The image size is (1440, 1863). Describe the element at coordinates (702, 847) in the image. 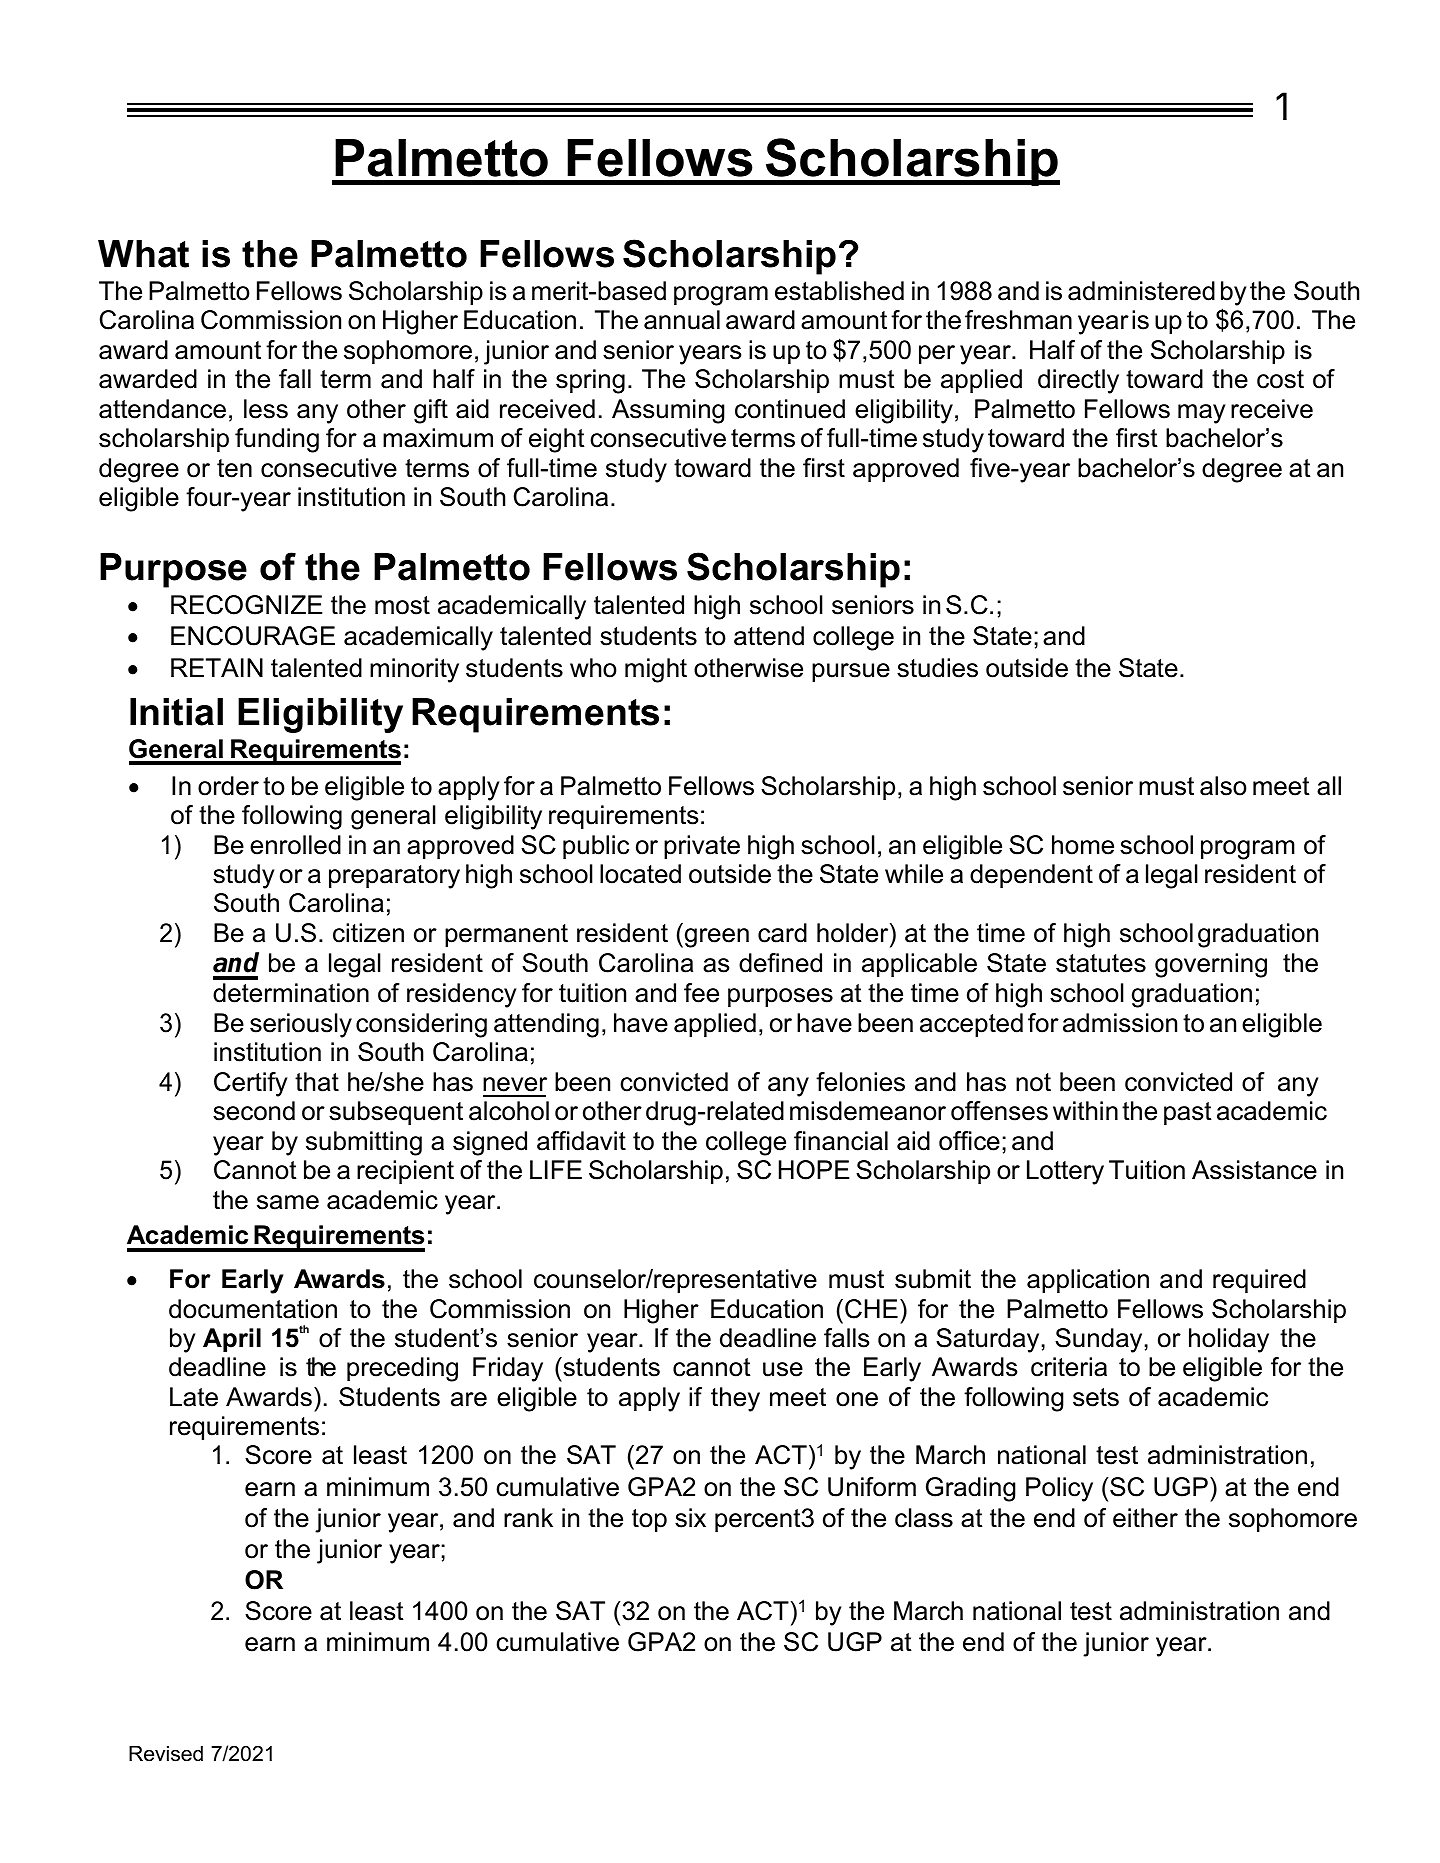

I see `private` at that location.
